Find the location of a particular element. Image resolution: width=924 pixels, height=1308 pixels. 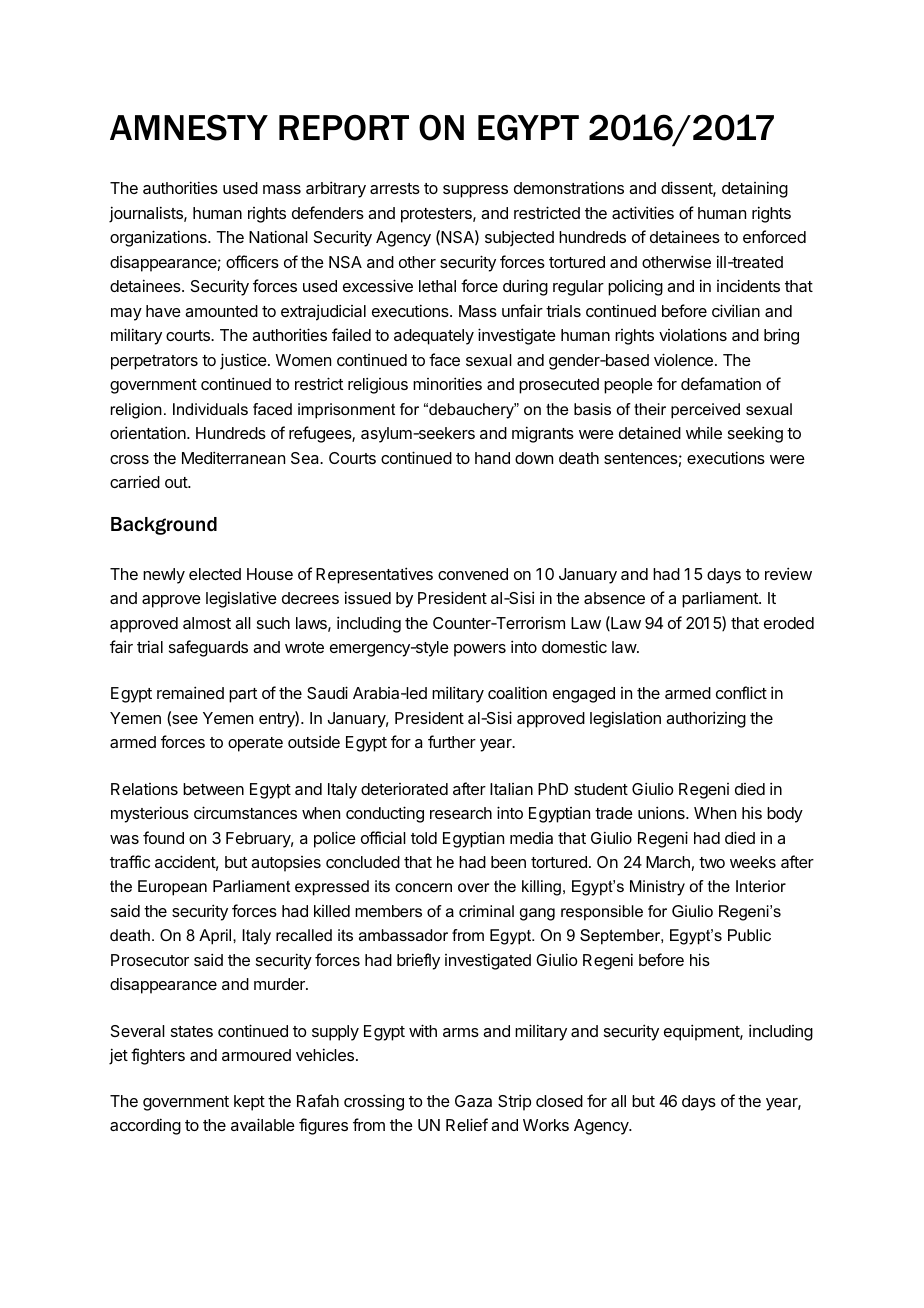

AMNESTY is located at coordinates (189, 127).
